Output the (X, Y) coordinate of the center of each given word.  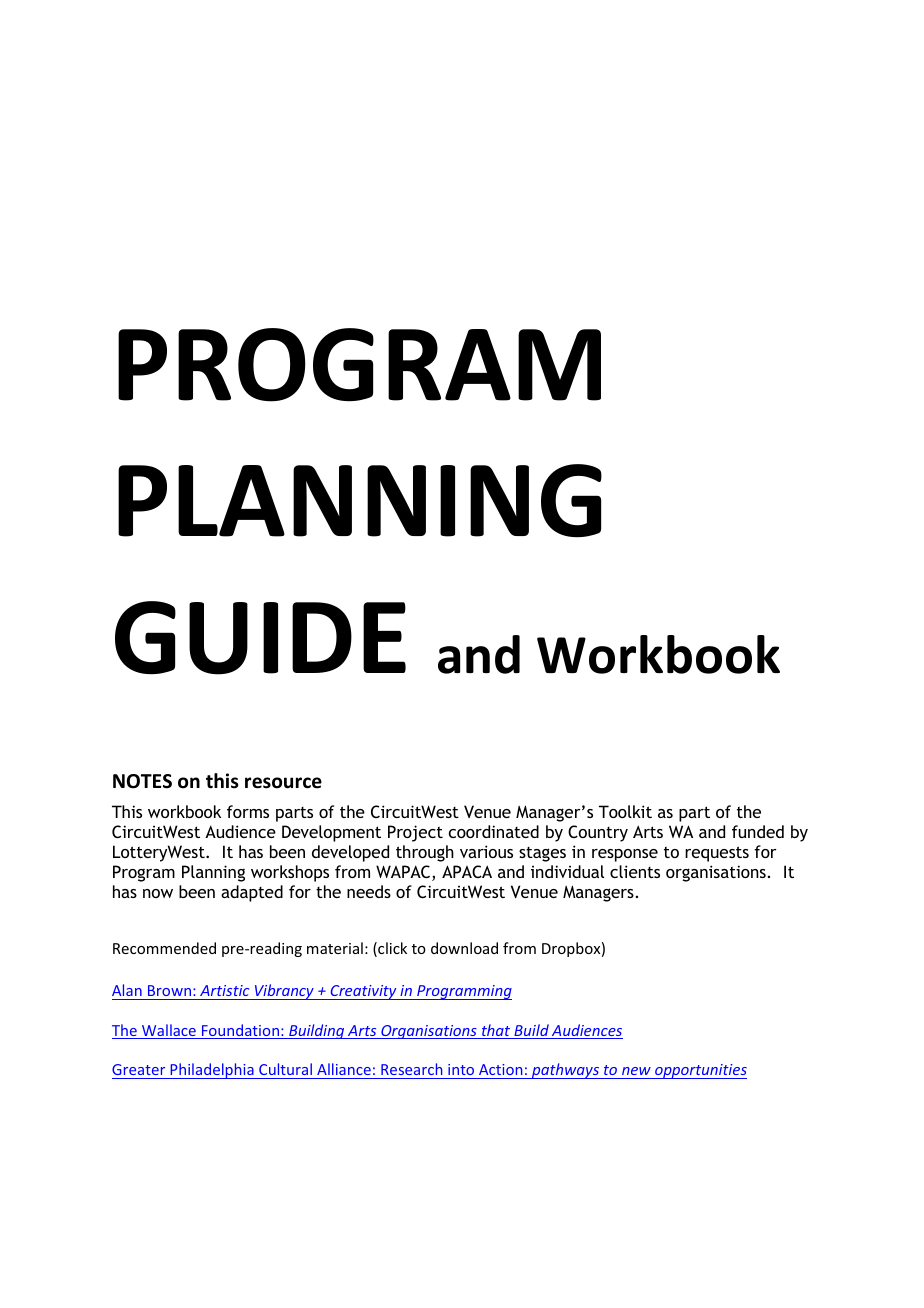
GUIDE (260, 638)
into (461, 1069)
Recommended (164, 948)
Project (415, 833)
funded (758, 831)
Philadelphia (212, 1071)
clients (635, 871)
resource (283, 783)
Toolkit (625, 811)
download (464, 948)
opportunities (700, 1071)
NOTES (142, 781)
